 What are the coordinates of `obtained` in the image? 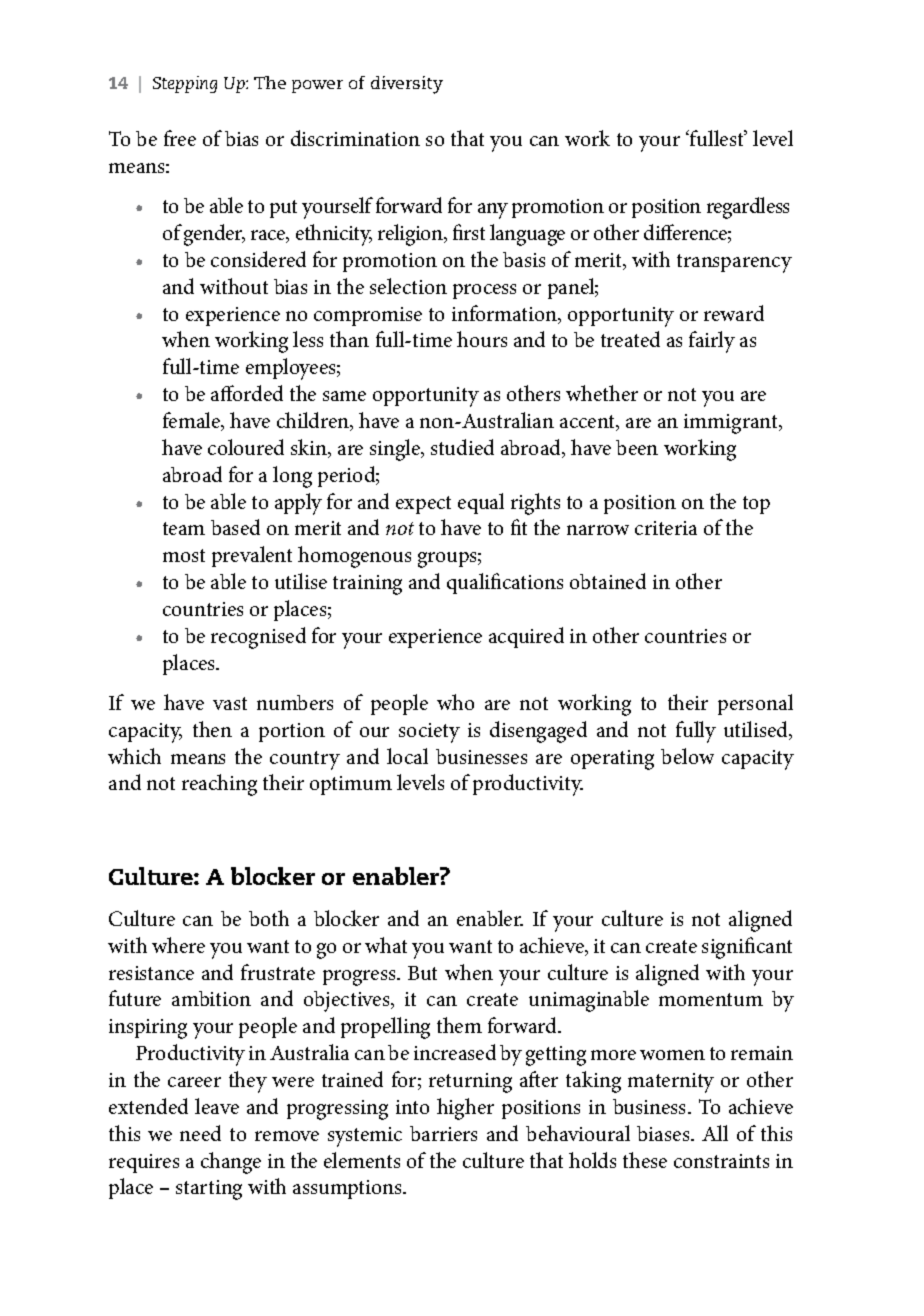 It's located at (608, 581).
